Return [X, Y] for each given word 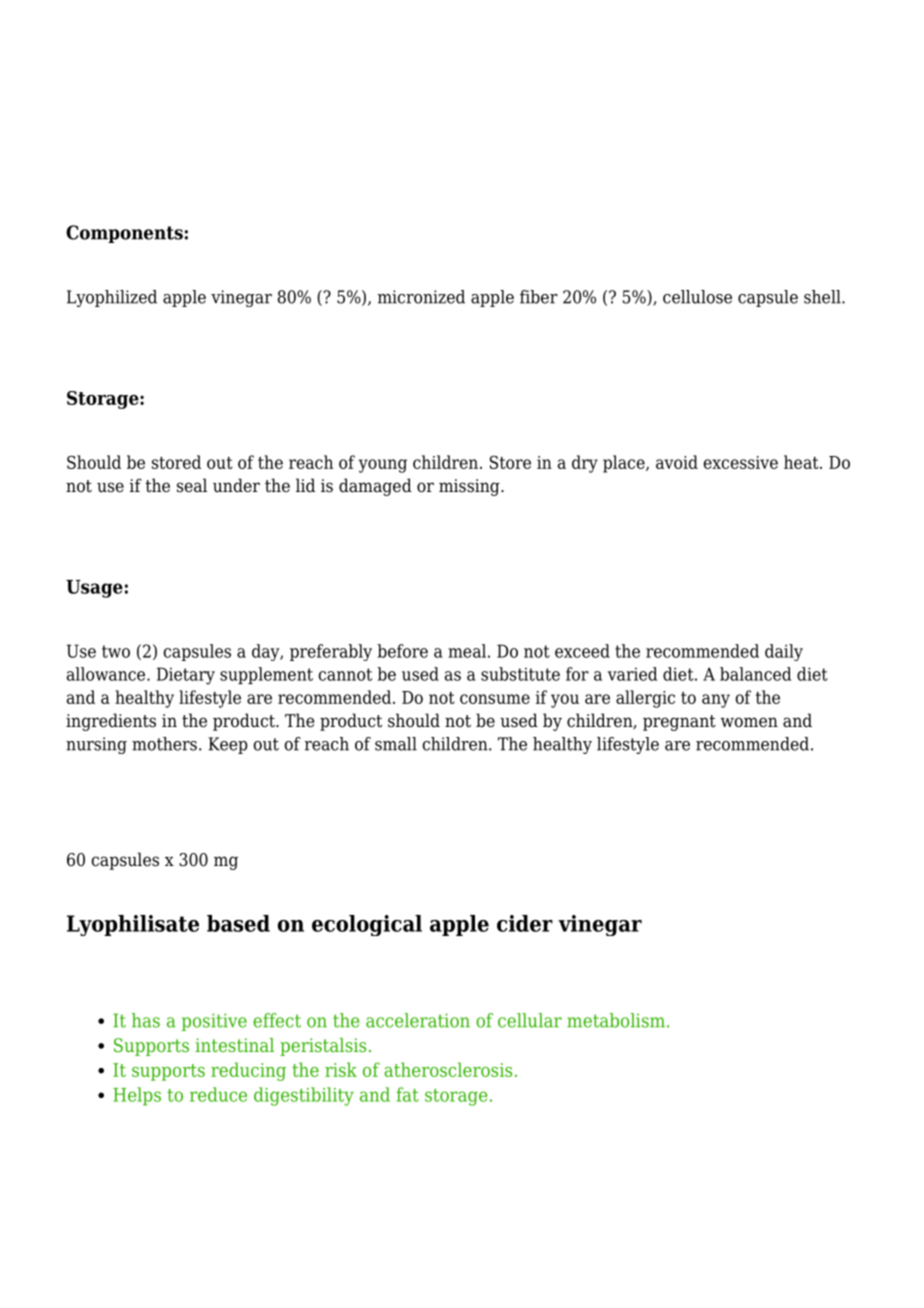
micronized [421, 297]
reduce [218, 1094]
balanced [755, 674]
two [116, 651]
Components [124, 234]
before [402, 651]
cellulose [697, 297]
